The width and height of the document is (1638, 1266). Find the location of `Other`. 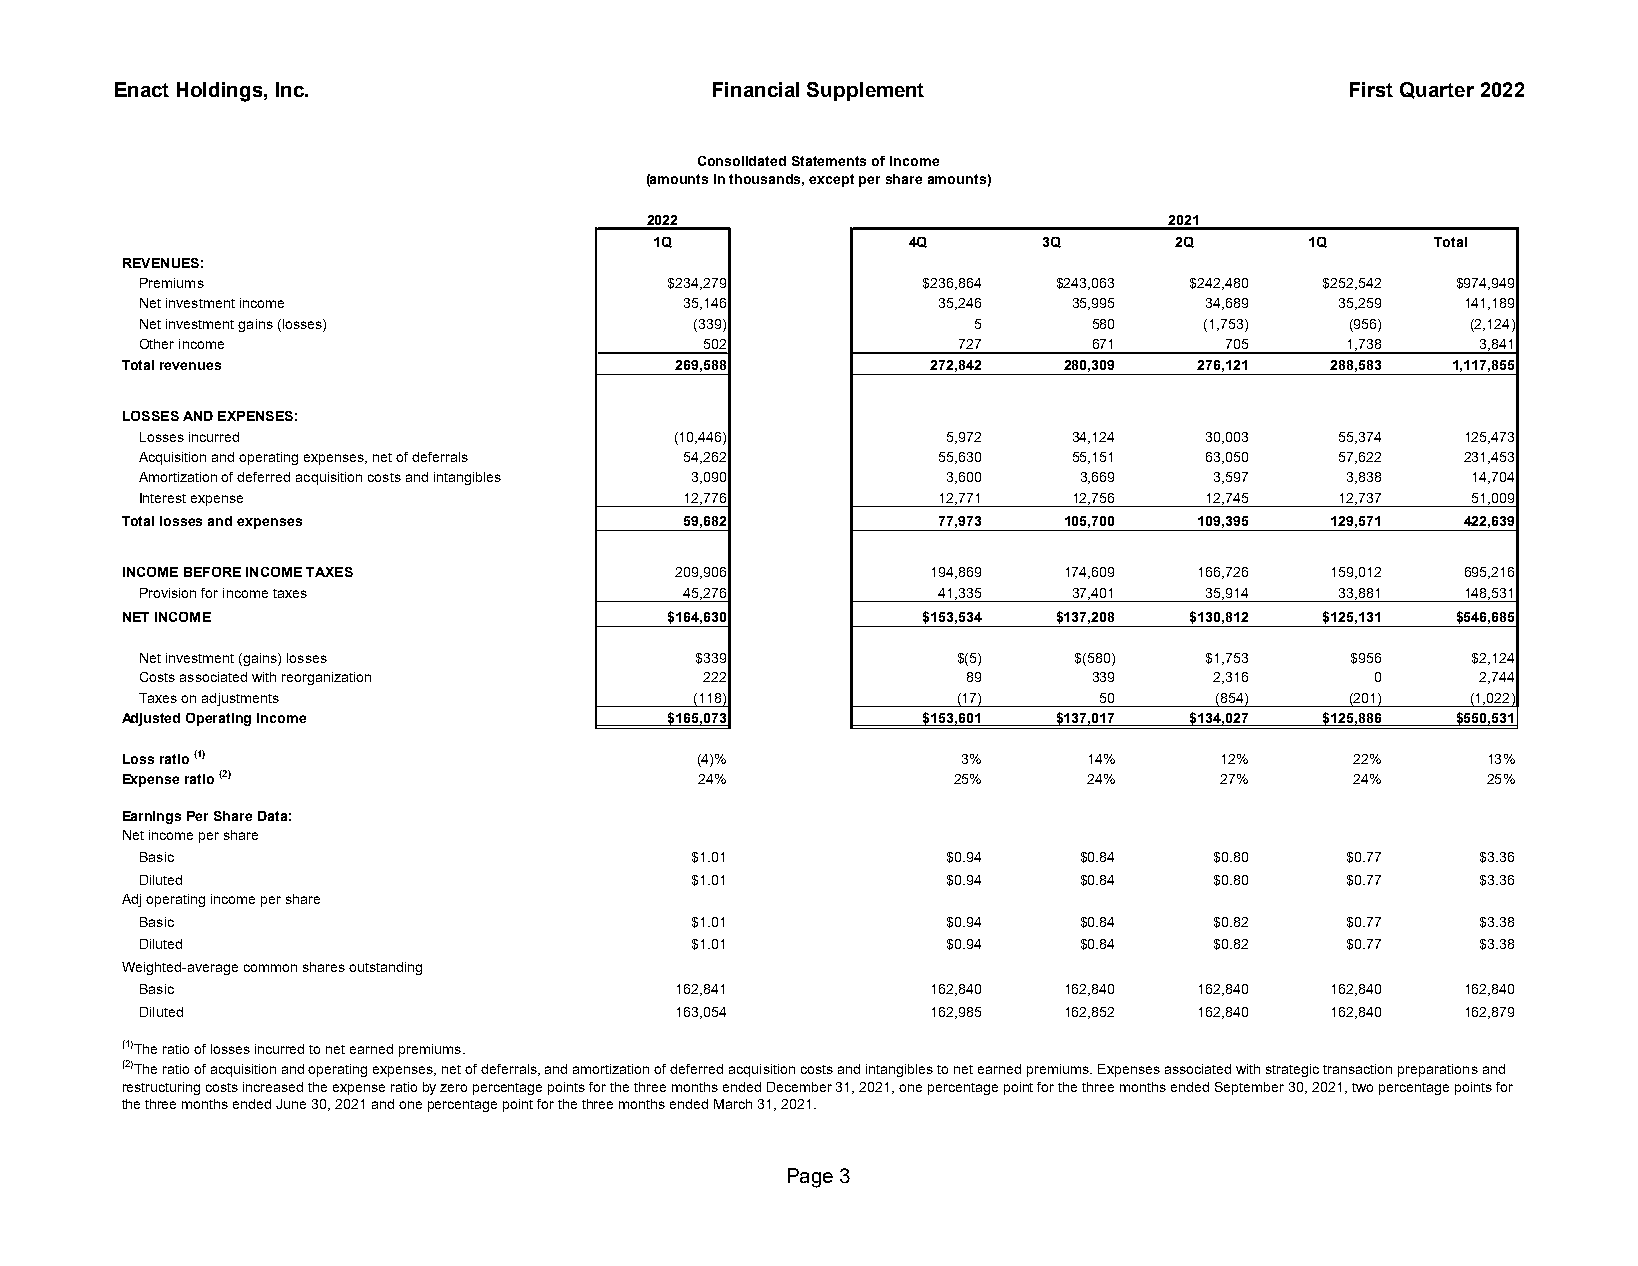

Other is located at coordinates (157, 344).
